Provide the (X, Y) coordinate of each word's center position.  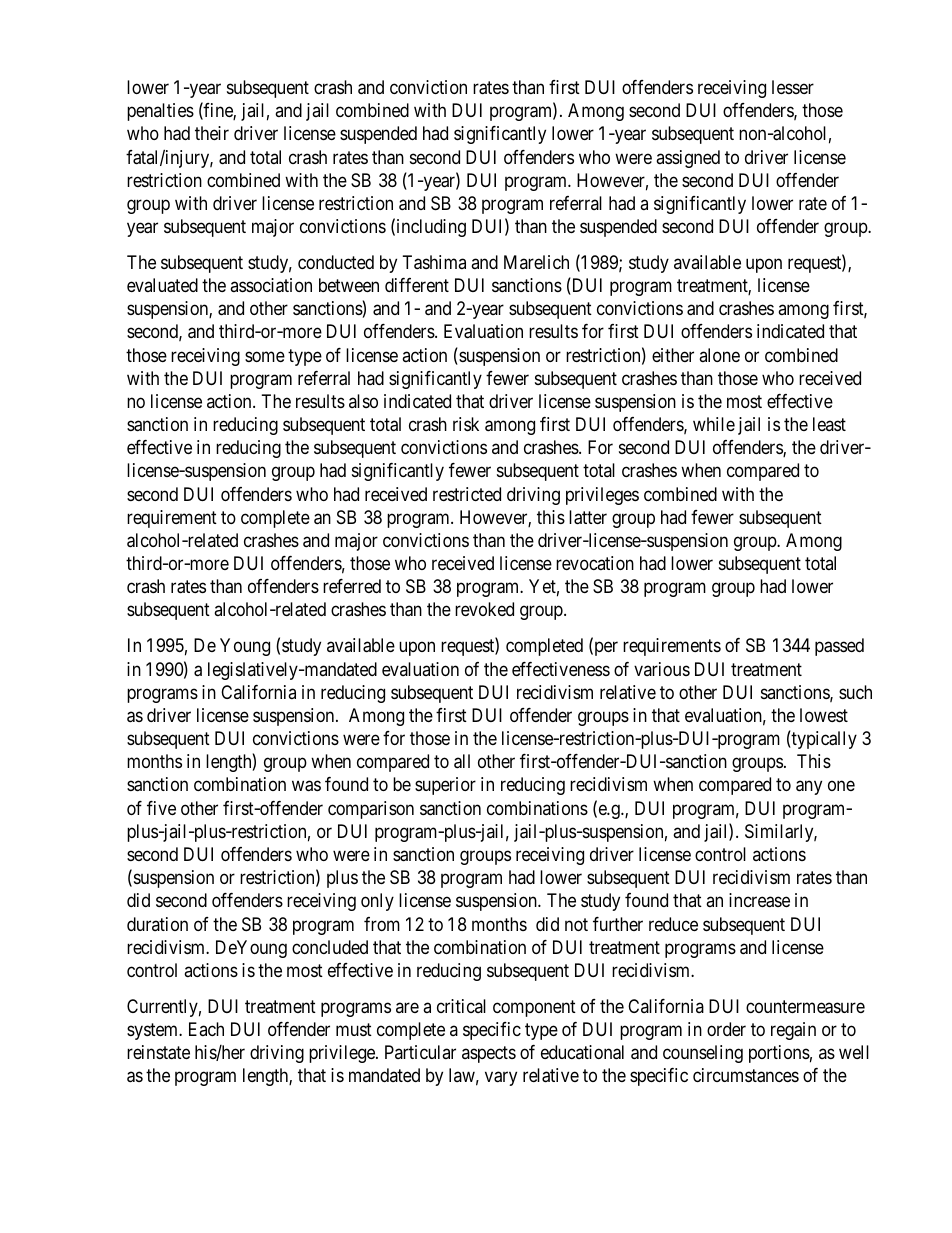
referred (352, 586)
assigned (688, 159)
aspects (489, 1054)
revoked (484, 609)
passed (839, 647)
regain (793, 1031)
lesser (793, 87)
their (212, 133)
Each (206, 1029)
